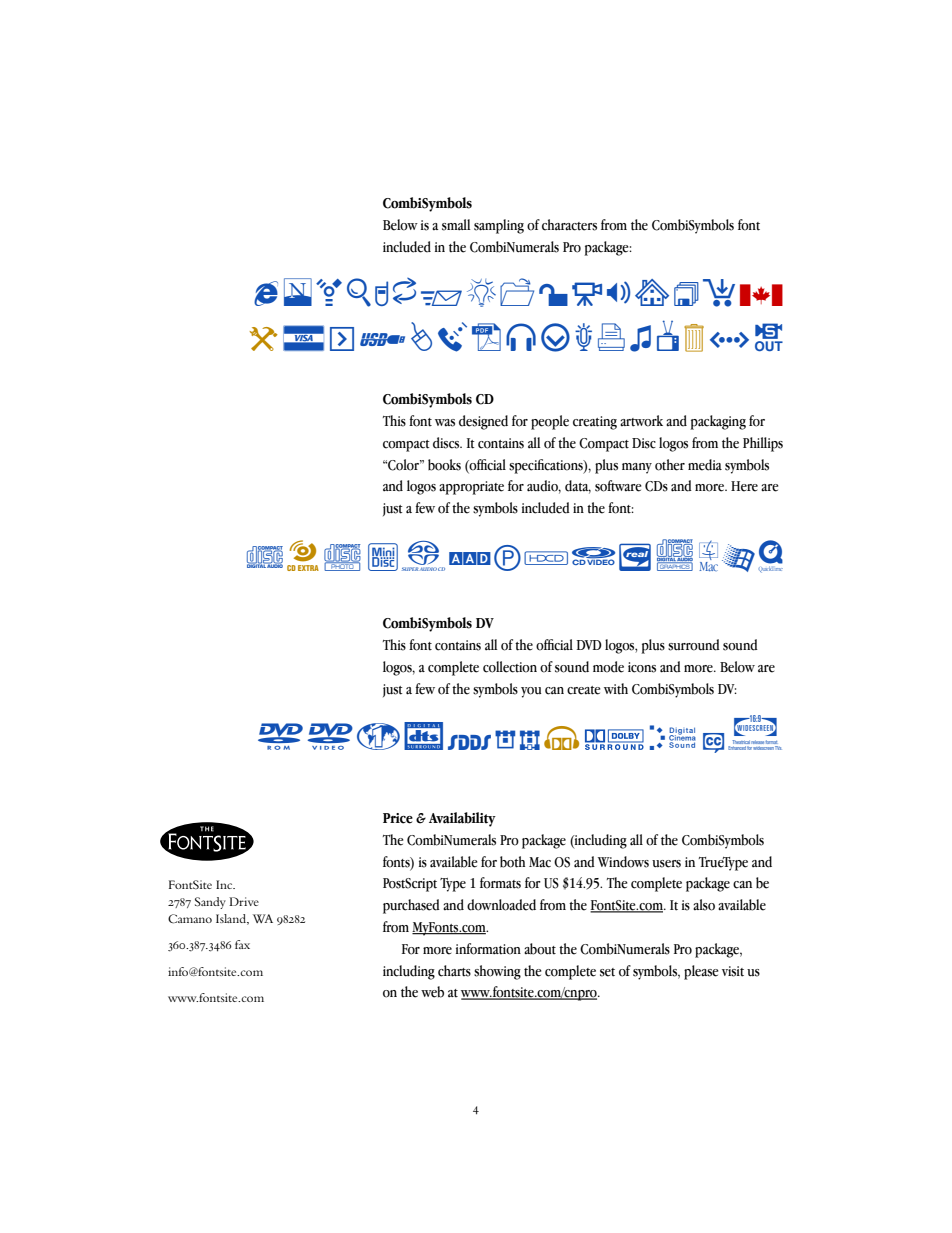 This screenshot has height=1233, width=952. What do you see at coordinates (569, 225) in the screenshot?
I see `characters` at bounding box center [569, 225].
